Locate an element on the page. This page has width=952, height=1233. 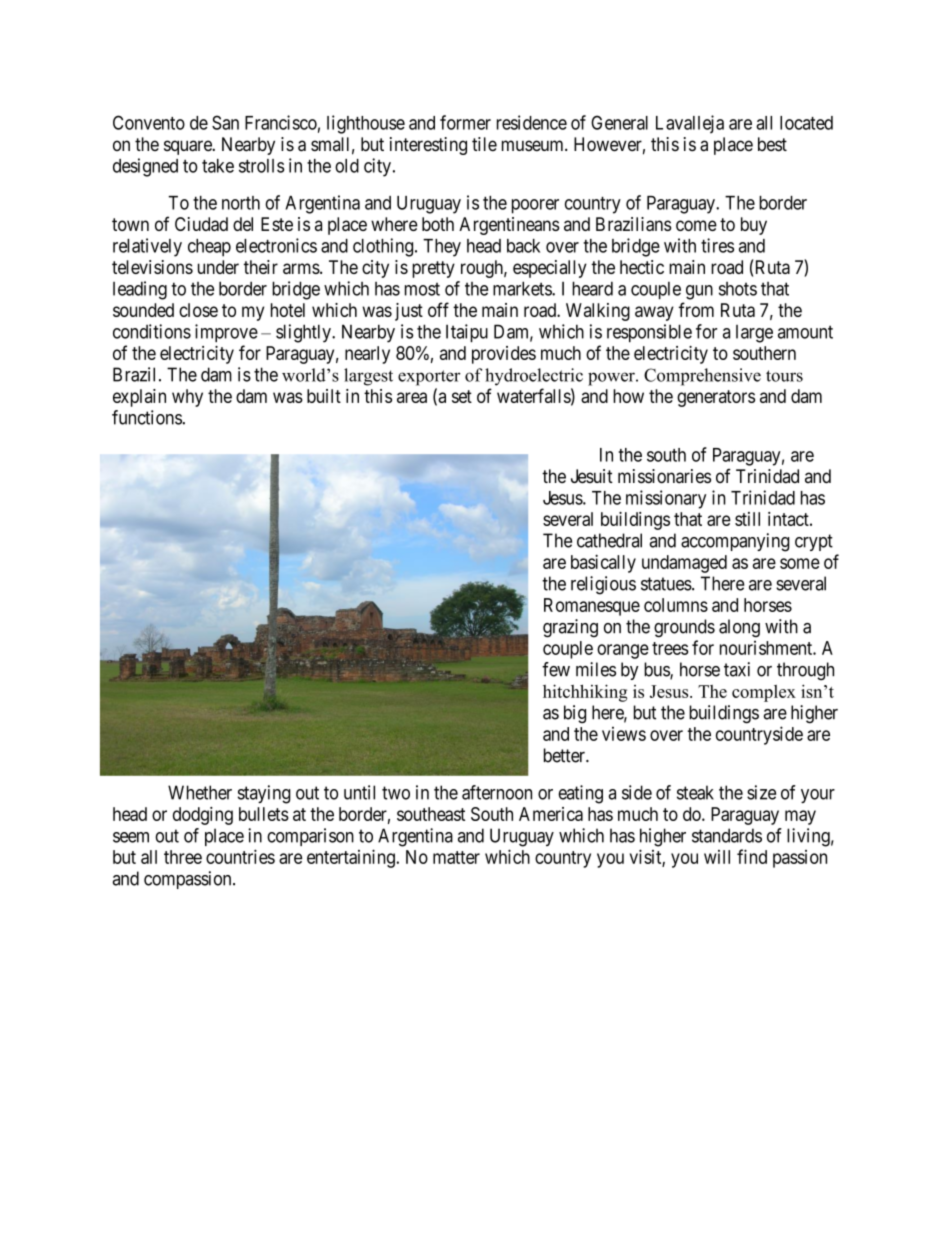
functions is located at coordinates (147, 417).
